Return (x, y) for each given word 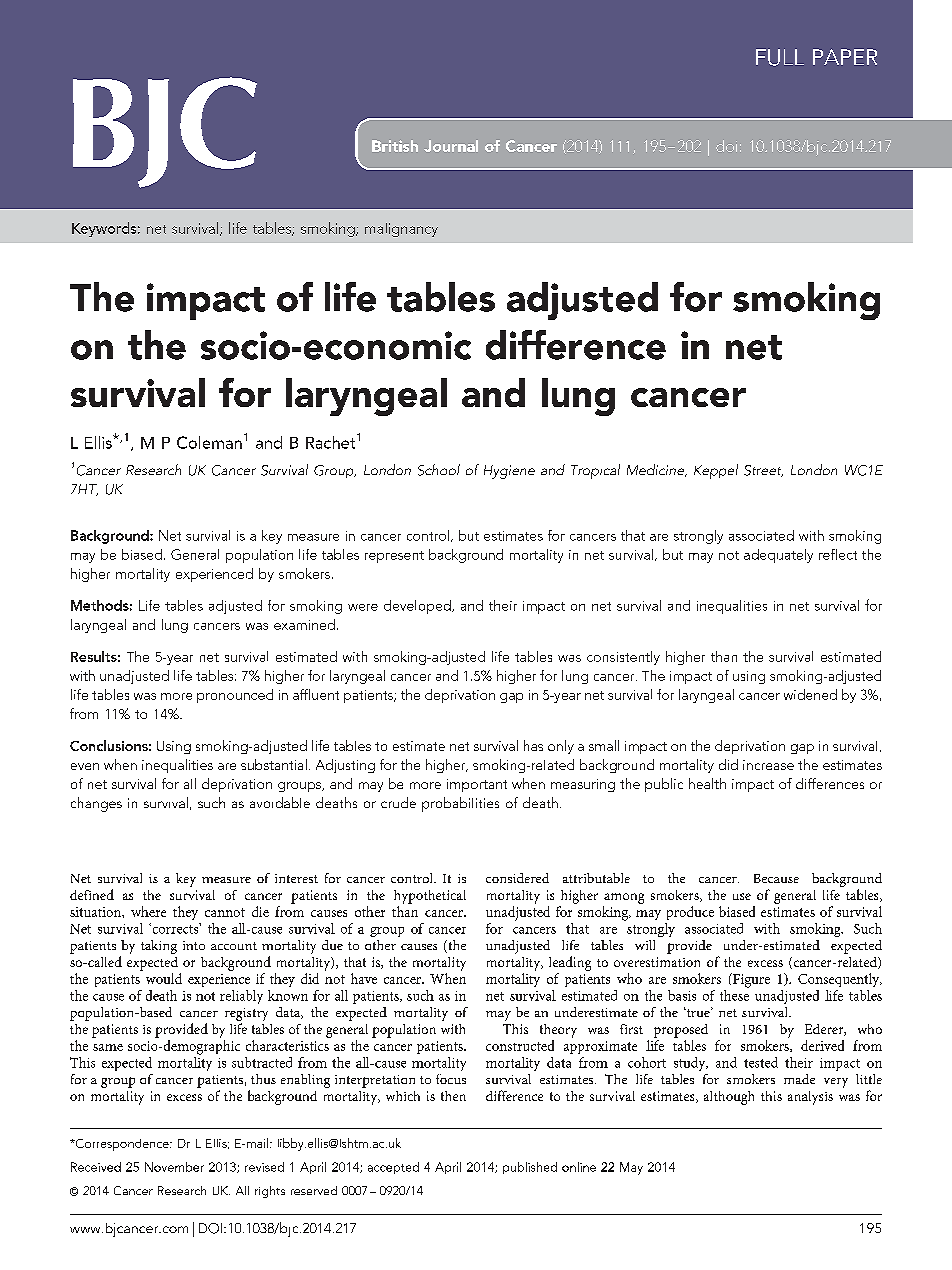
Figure (750, 980)
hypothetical (430, 897)
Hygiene (509, 472)
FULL (780, 57)
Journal (451, 146)
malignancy (401, 230)
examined (304, 624)
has (533, 745)
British (395, 146)
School (439, 470)
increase (768, 765)
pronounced (235, 696)
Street (763, 471)
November (174, 1167)
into (194, 945)
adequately (778, 556)
